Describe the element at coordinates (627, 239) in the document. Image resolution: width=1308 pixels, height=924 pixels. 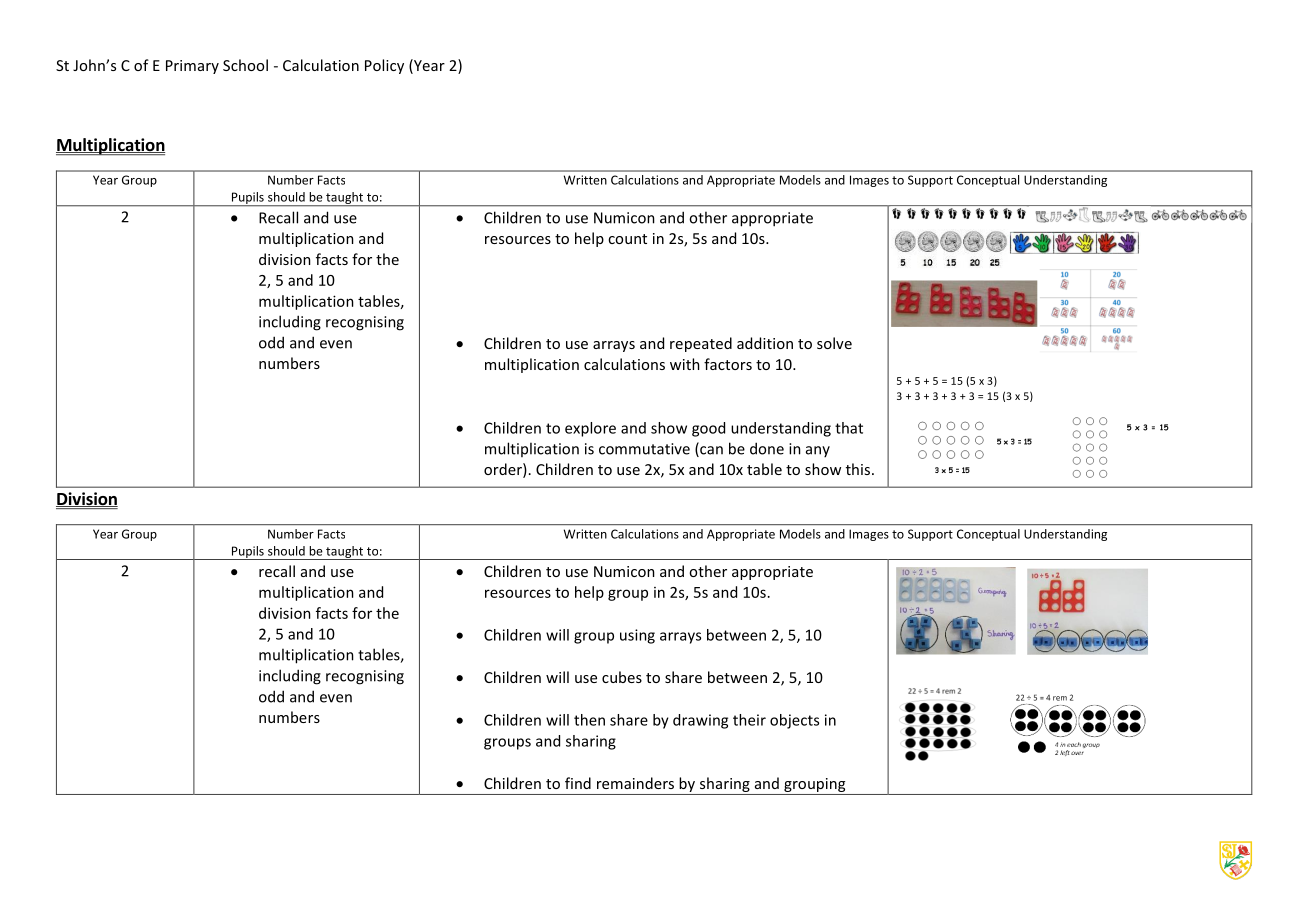
I see `count` at that location.
